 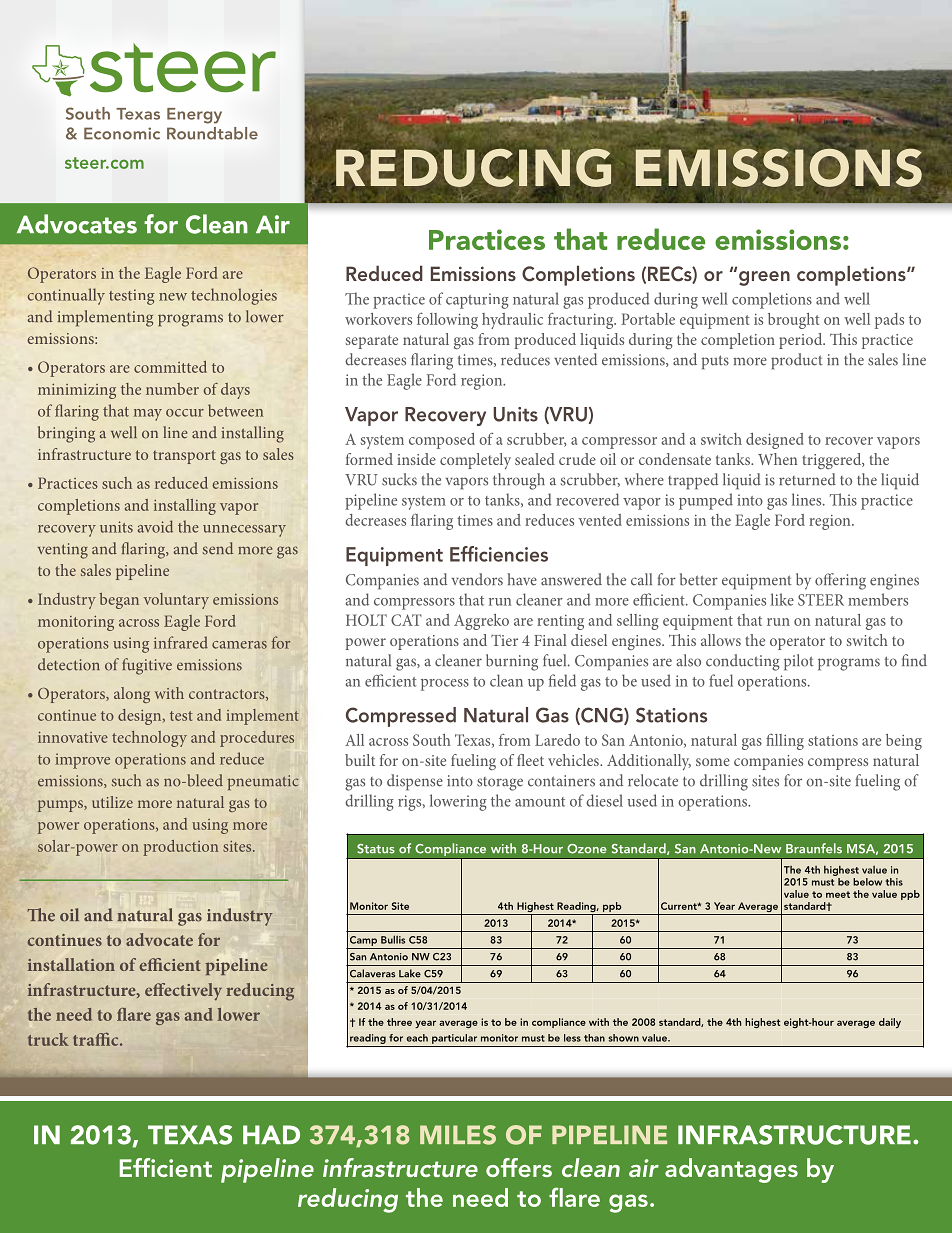 What do you see at coordinates (112, 802) in the image?
I see `utilize` at bounding box center [112, 802].
